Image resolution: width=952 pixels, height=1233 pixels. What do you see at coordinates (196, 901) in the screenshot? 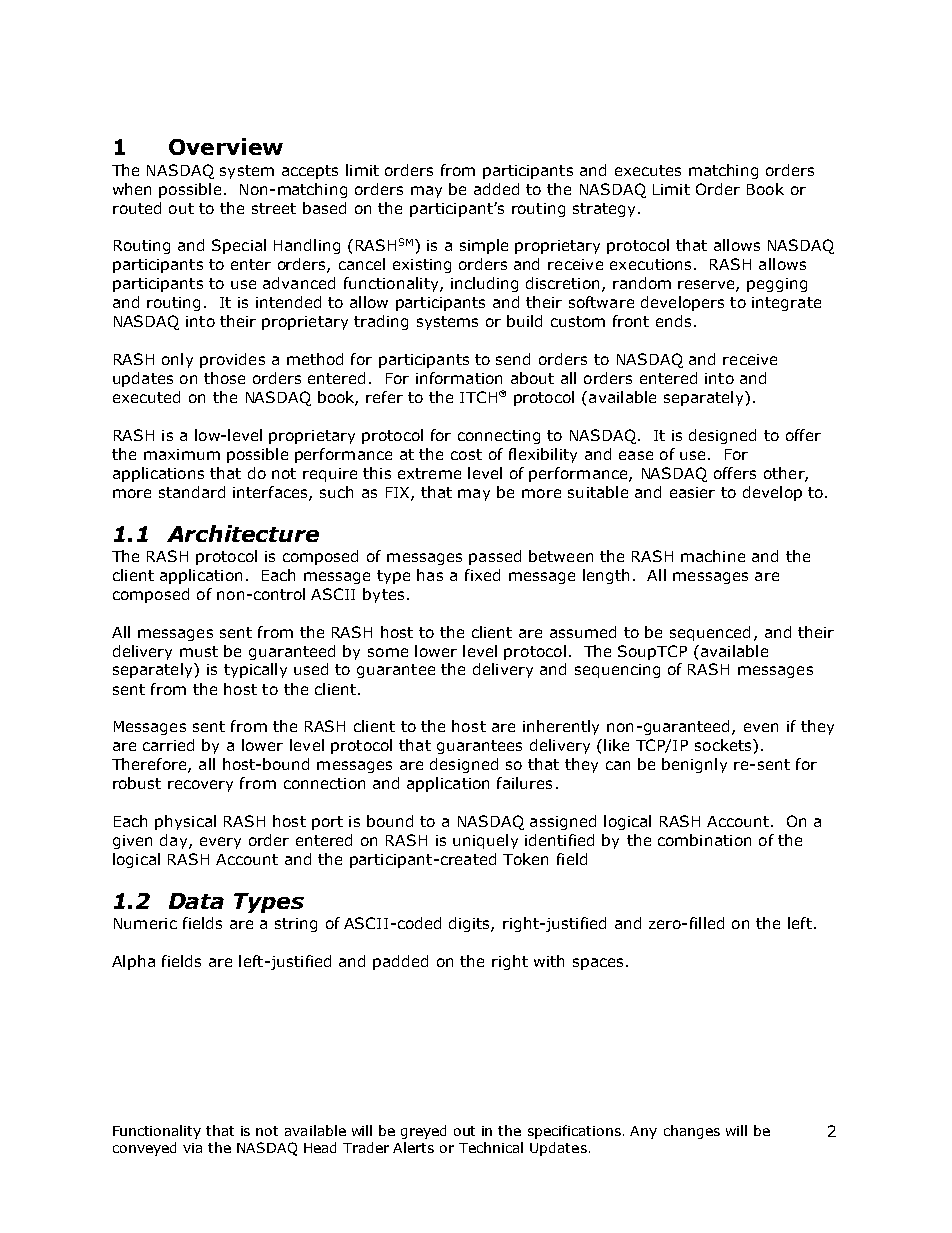
I see `Data` at bounding box center [196, 901].
